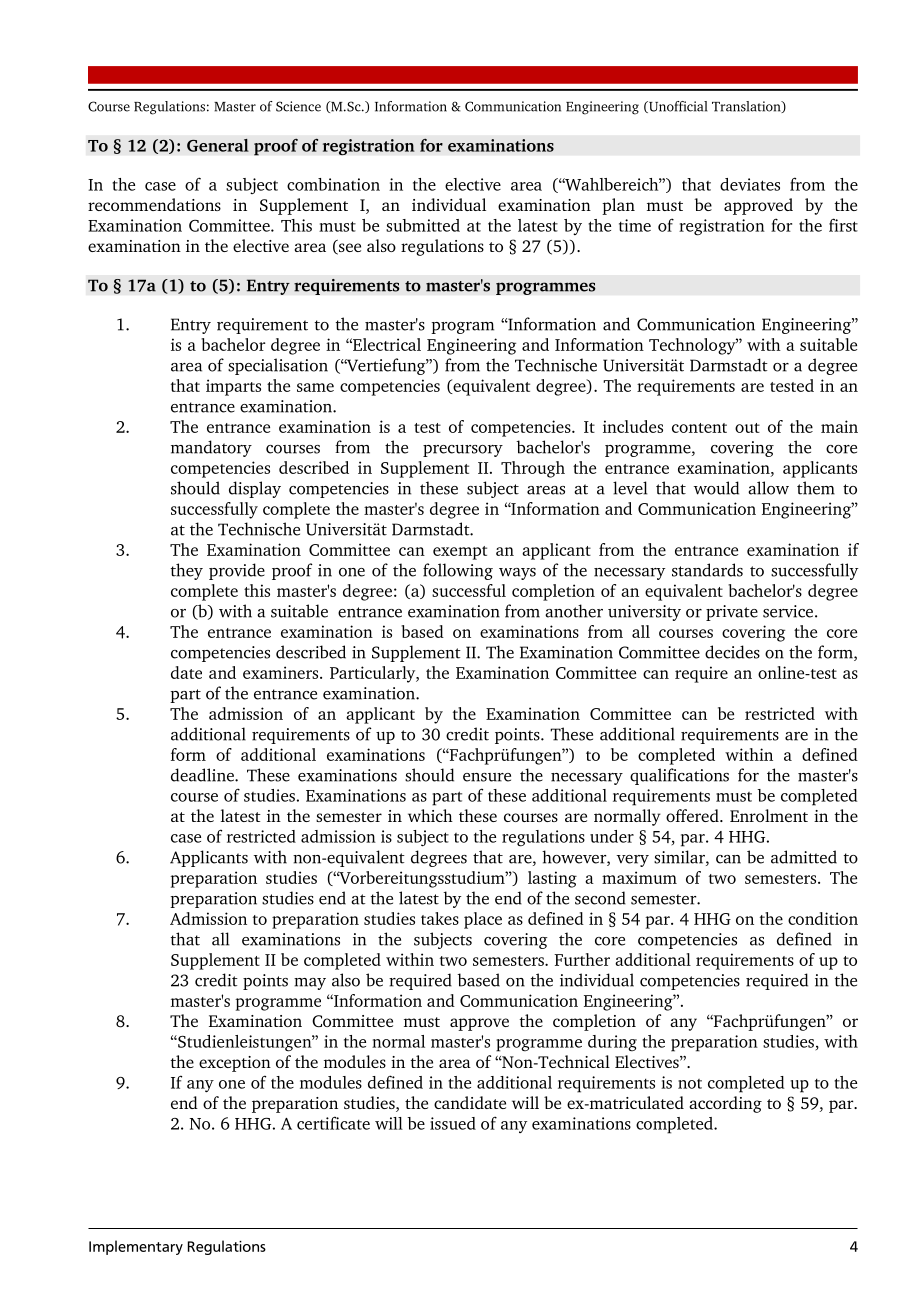 The width and height of the image is (924, 1308). I want to click on issued, so click(453, 1123).
